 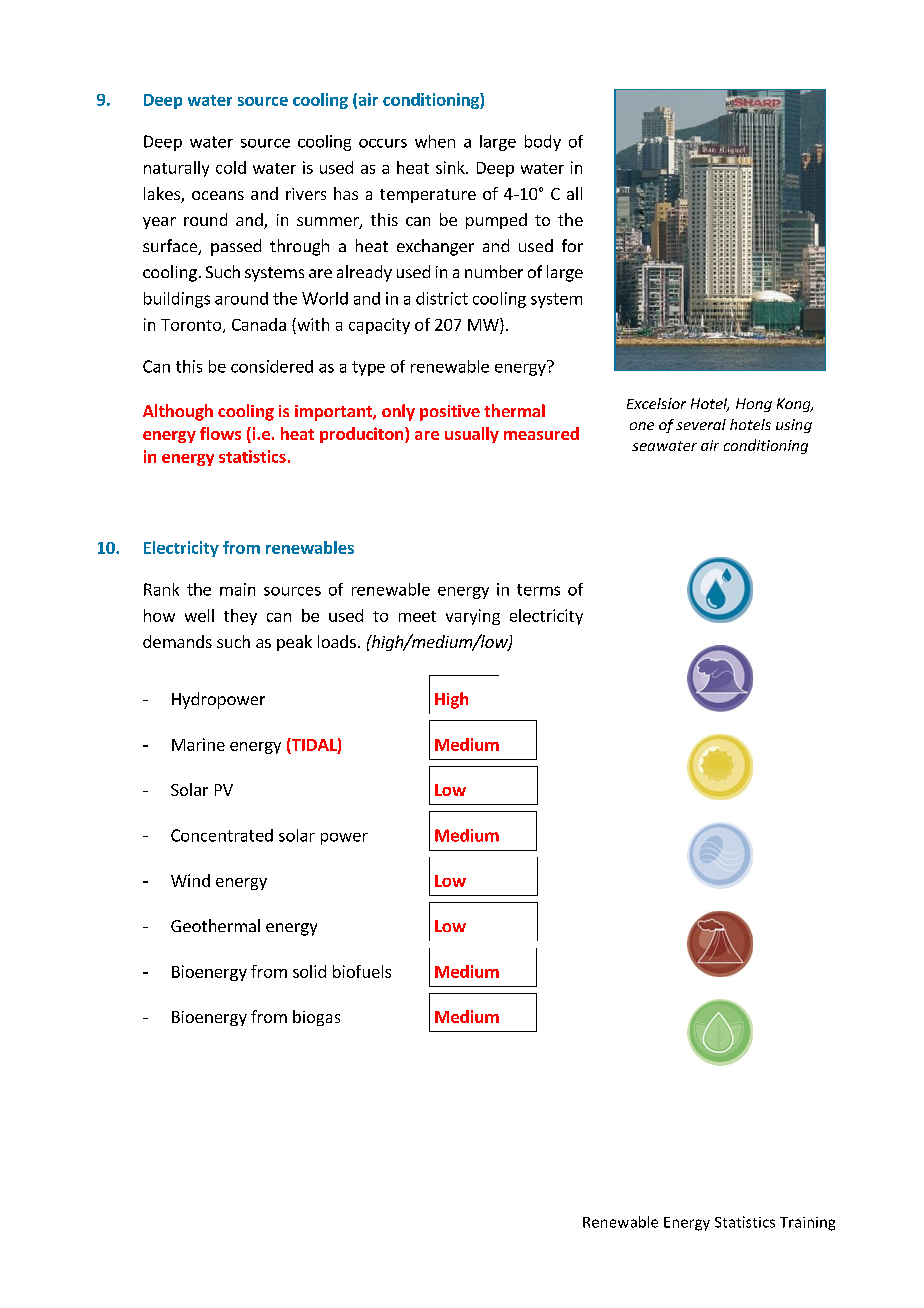 I want to click on usually, so click(x=472, y=435).
